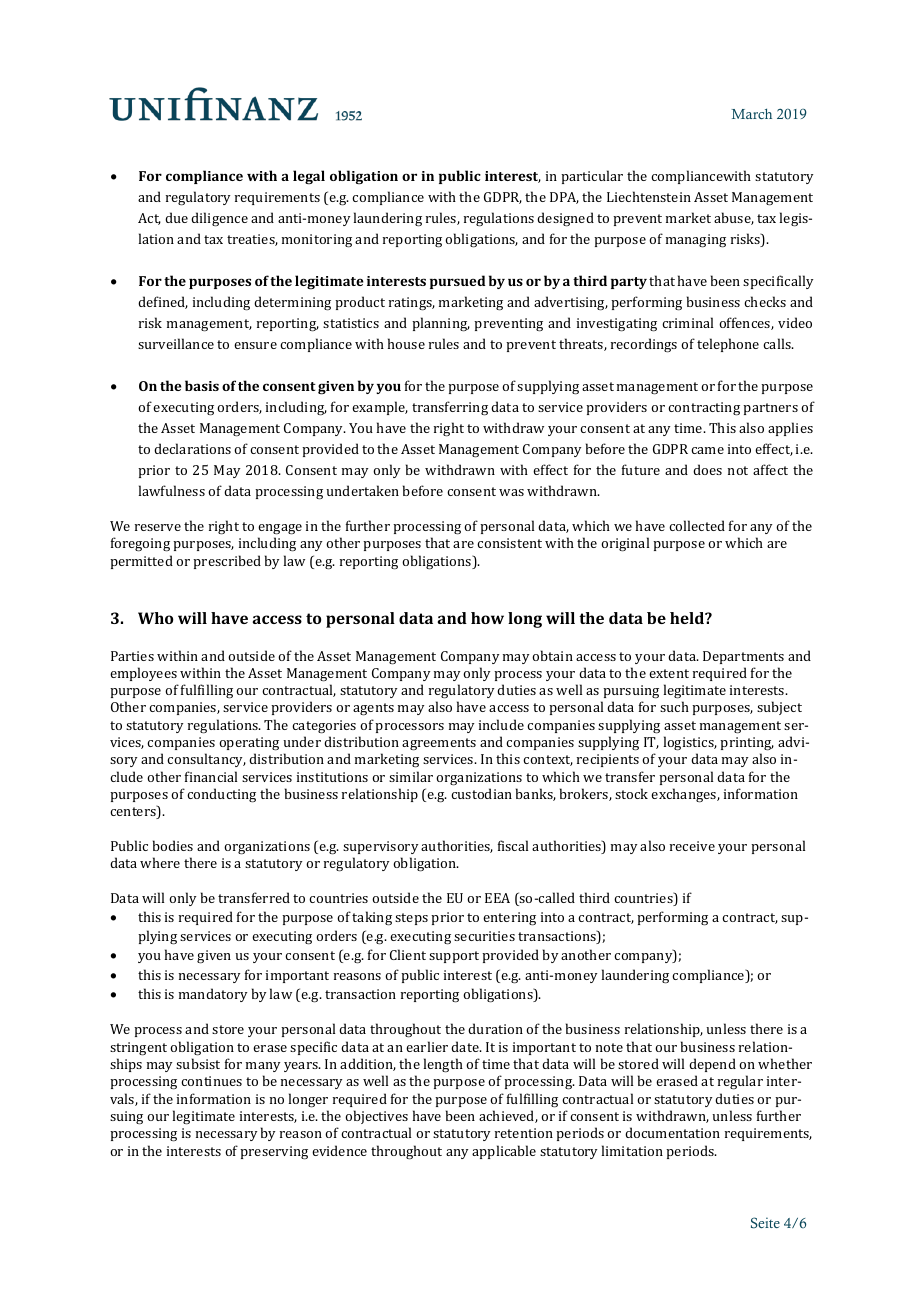  What do you see at coordinates (227, 562) in the document?
I see `prescribed` at bounding box center [227, 562].
